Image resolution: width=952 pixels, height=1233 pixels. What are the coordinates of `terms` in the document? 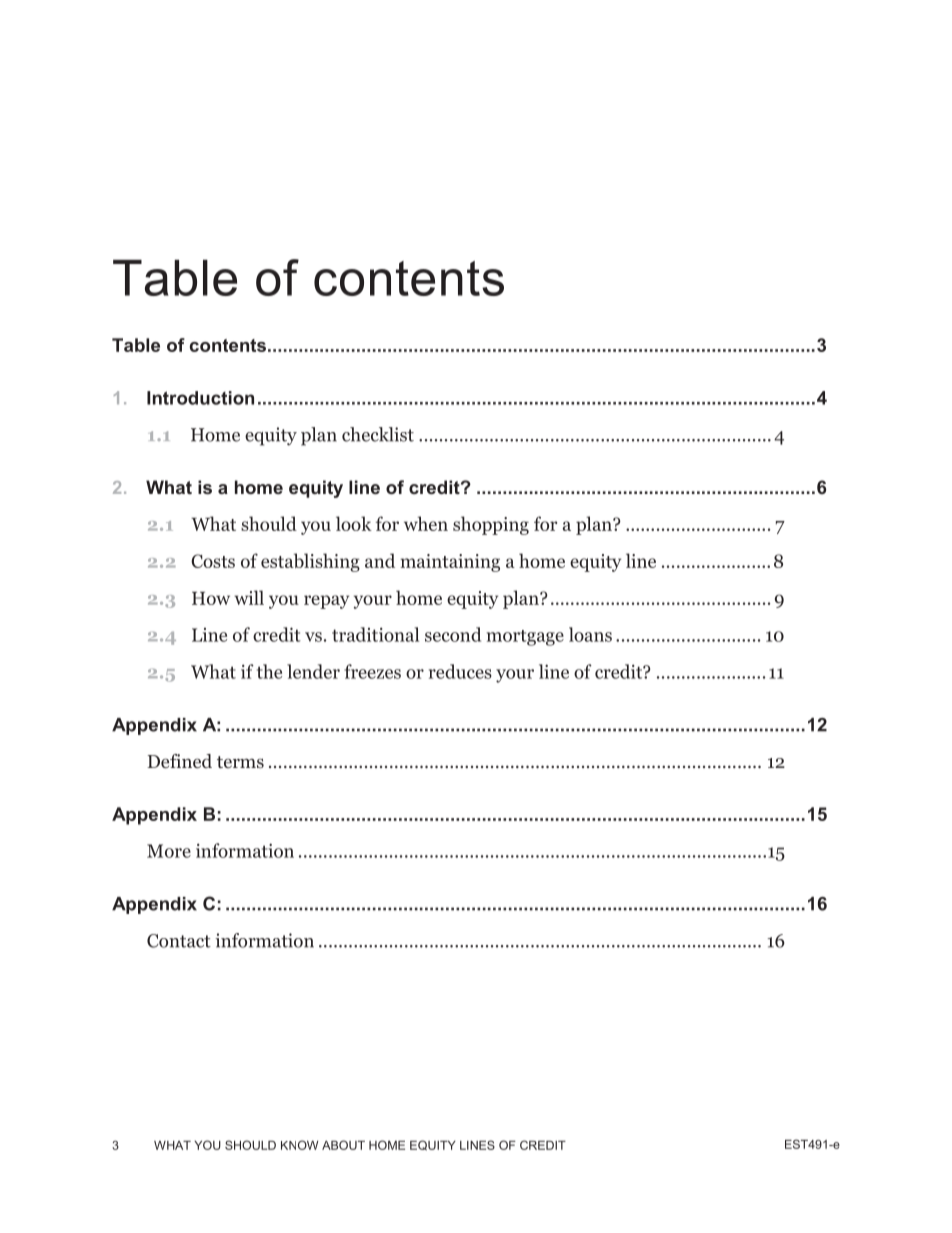 It's located at (240, 762).
